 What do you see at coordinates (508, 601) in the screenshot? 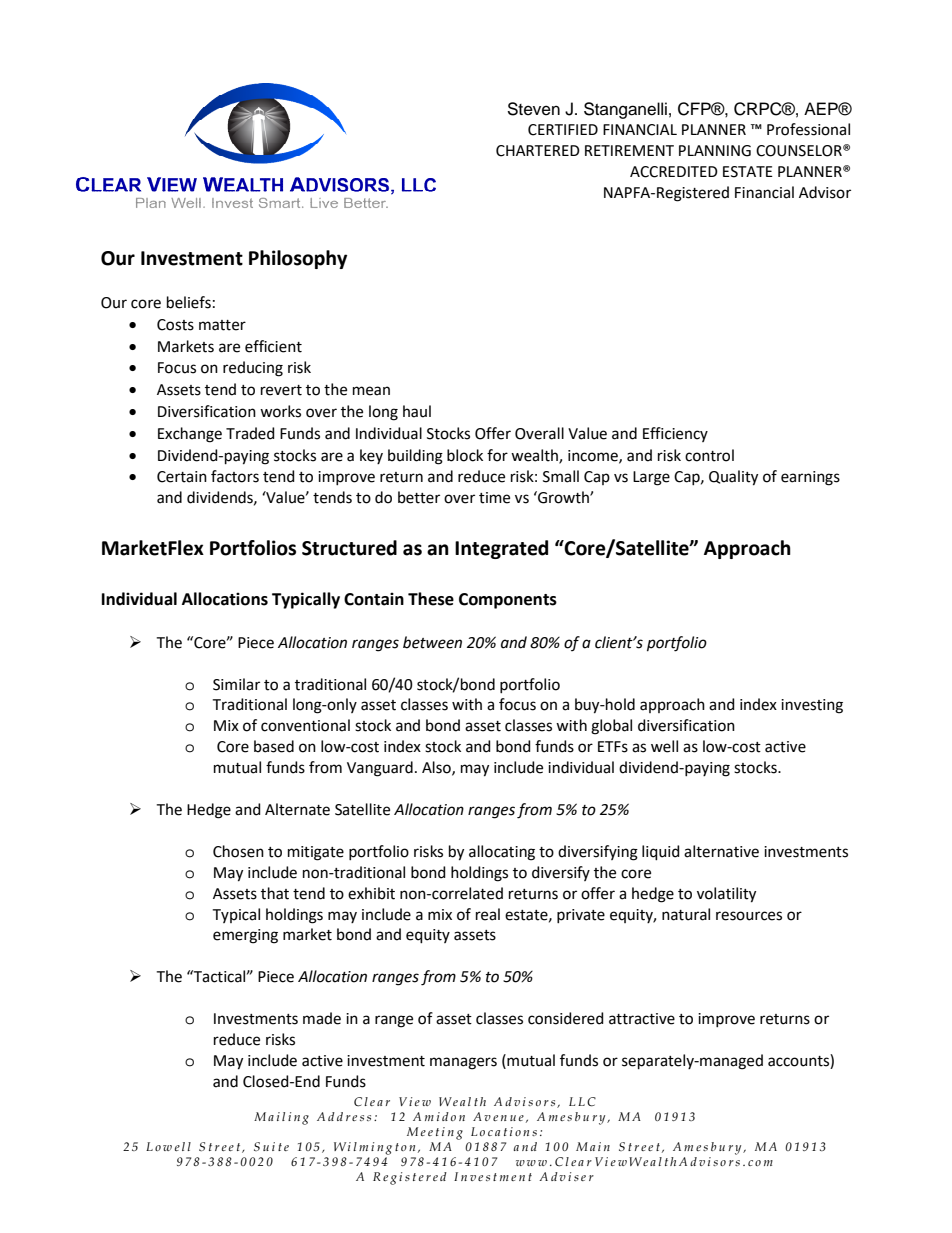
I see `Components` at bounding box center [508, 601].
